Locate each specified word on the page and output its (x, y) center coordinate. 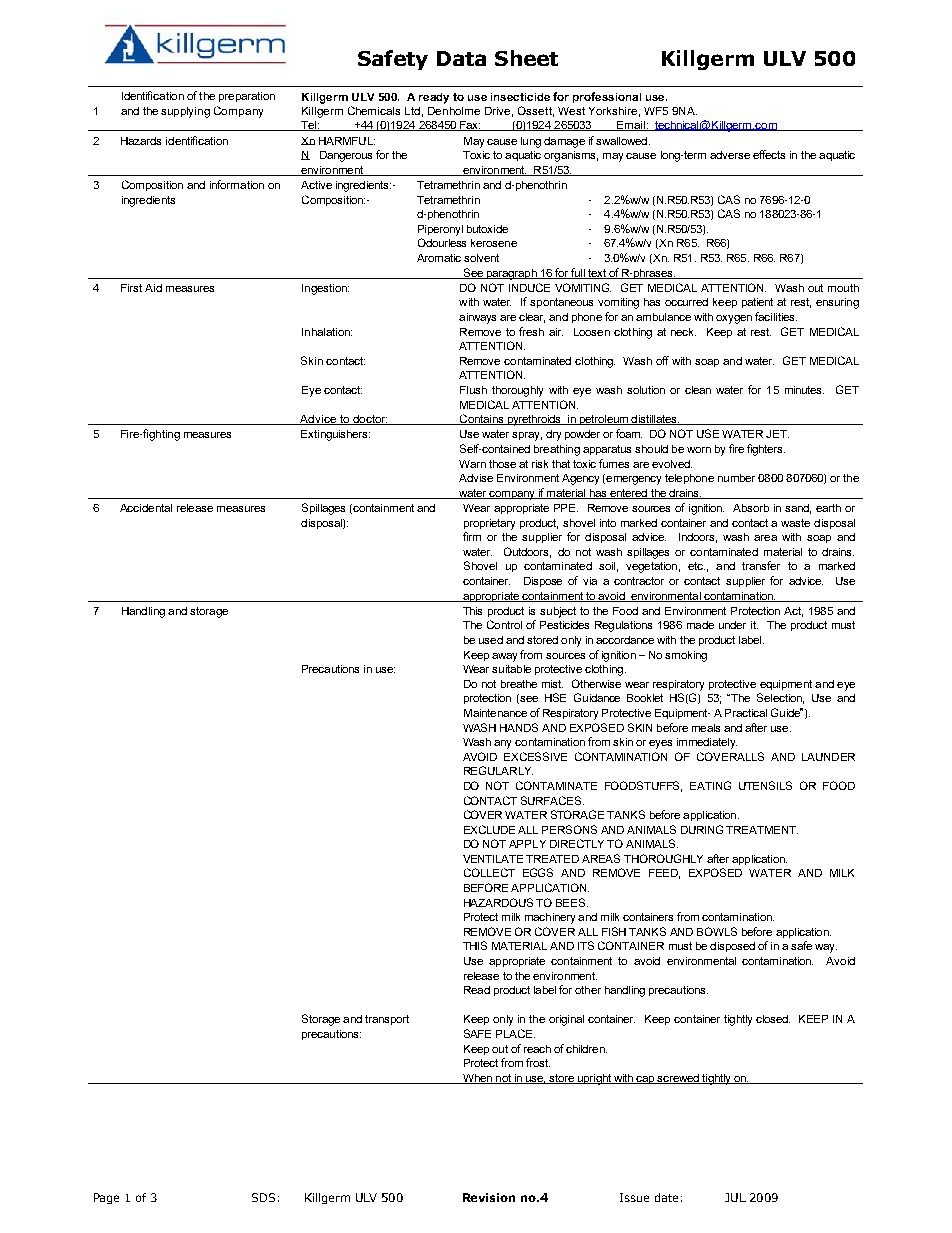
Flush (473, 390)
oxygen (734, 319)
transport (387, 1020)
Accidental (146, 508)
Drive (499, 112)
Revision (489, 1197)
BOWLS (717, 931)
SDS (263, 1197)
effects (769, 154)
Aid (153, 288)
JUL (735, 1197)
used (491, 640)
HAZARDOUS (498, 902)
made (700, 625)
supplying (185, 112)
